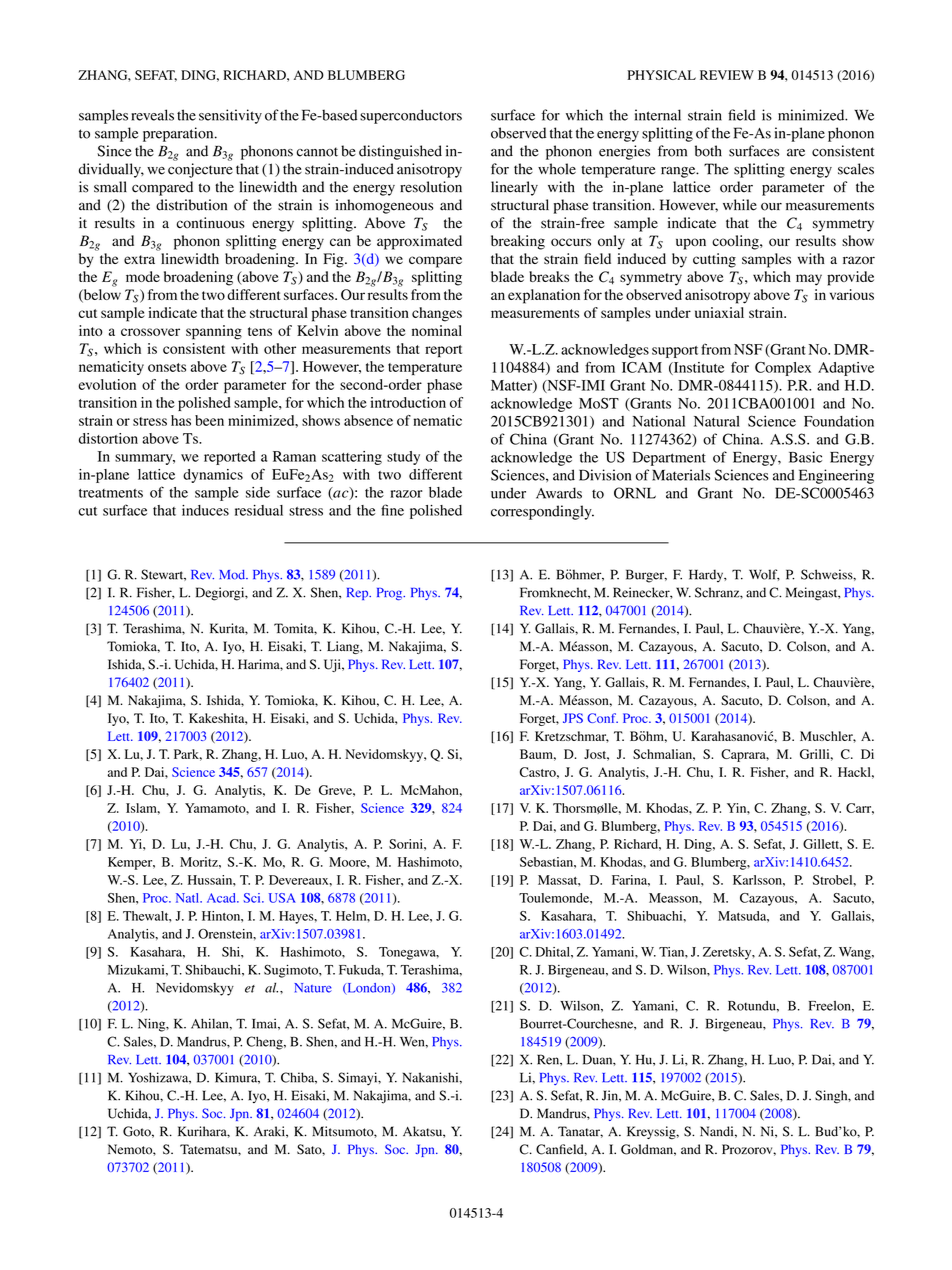 The image size is (952, 1270). What do you see at coordinates (230, 116) in the document?
I see `sensitivity` at bounding box center [230, 116].
